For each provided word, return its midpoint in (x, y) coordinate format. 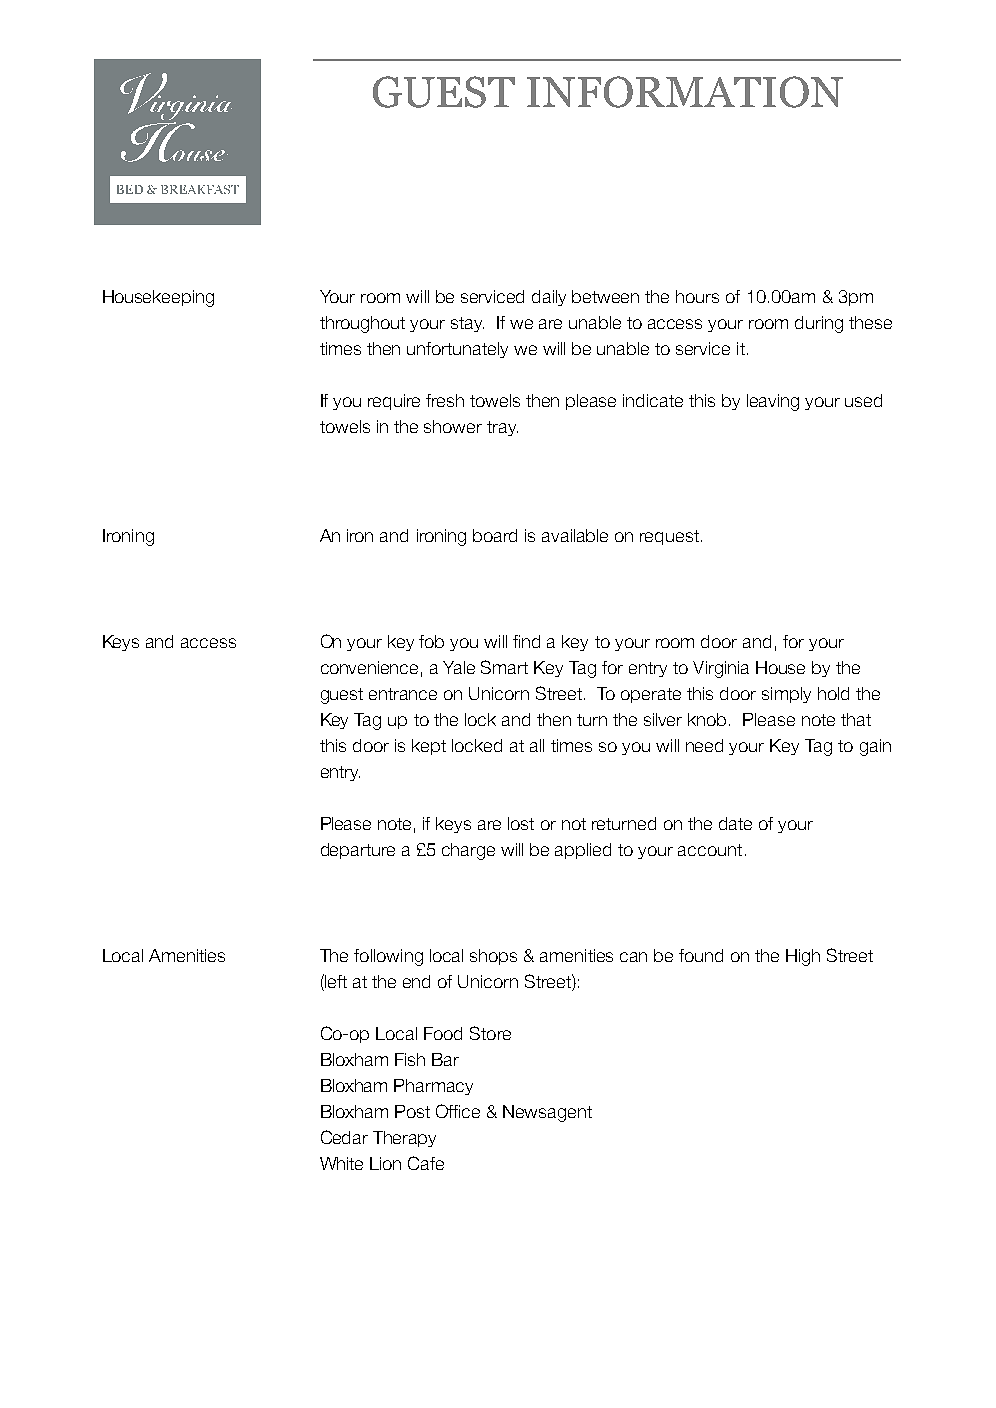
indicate (653, 400)
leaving (773, 402)
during (819, 324)
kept (429, 747)
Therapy (404, 1139)
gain (875, 747)
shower (453, 426)
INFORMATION (685, 92)
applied (583, 851)
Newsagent (547, 1113)
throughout (362, 324)
